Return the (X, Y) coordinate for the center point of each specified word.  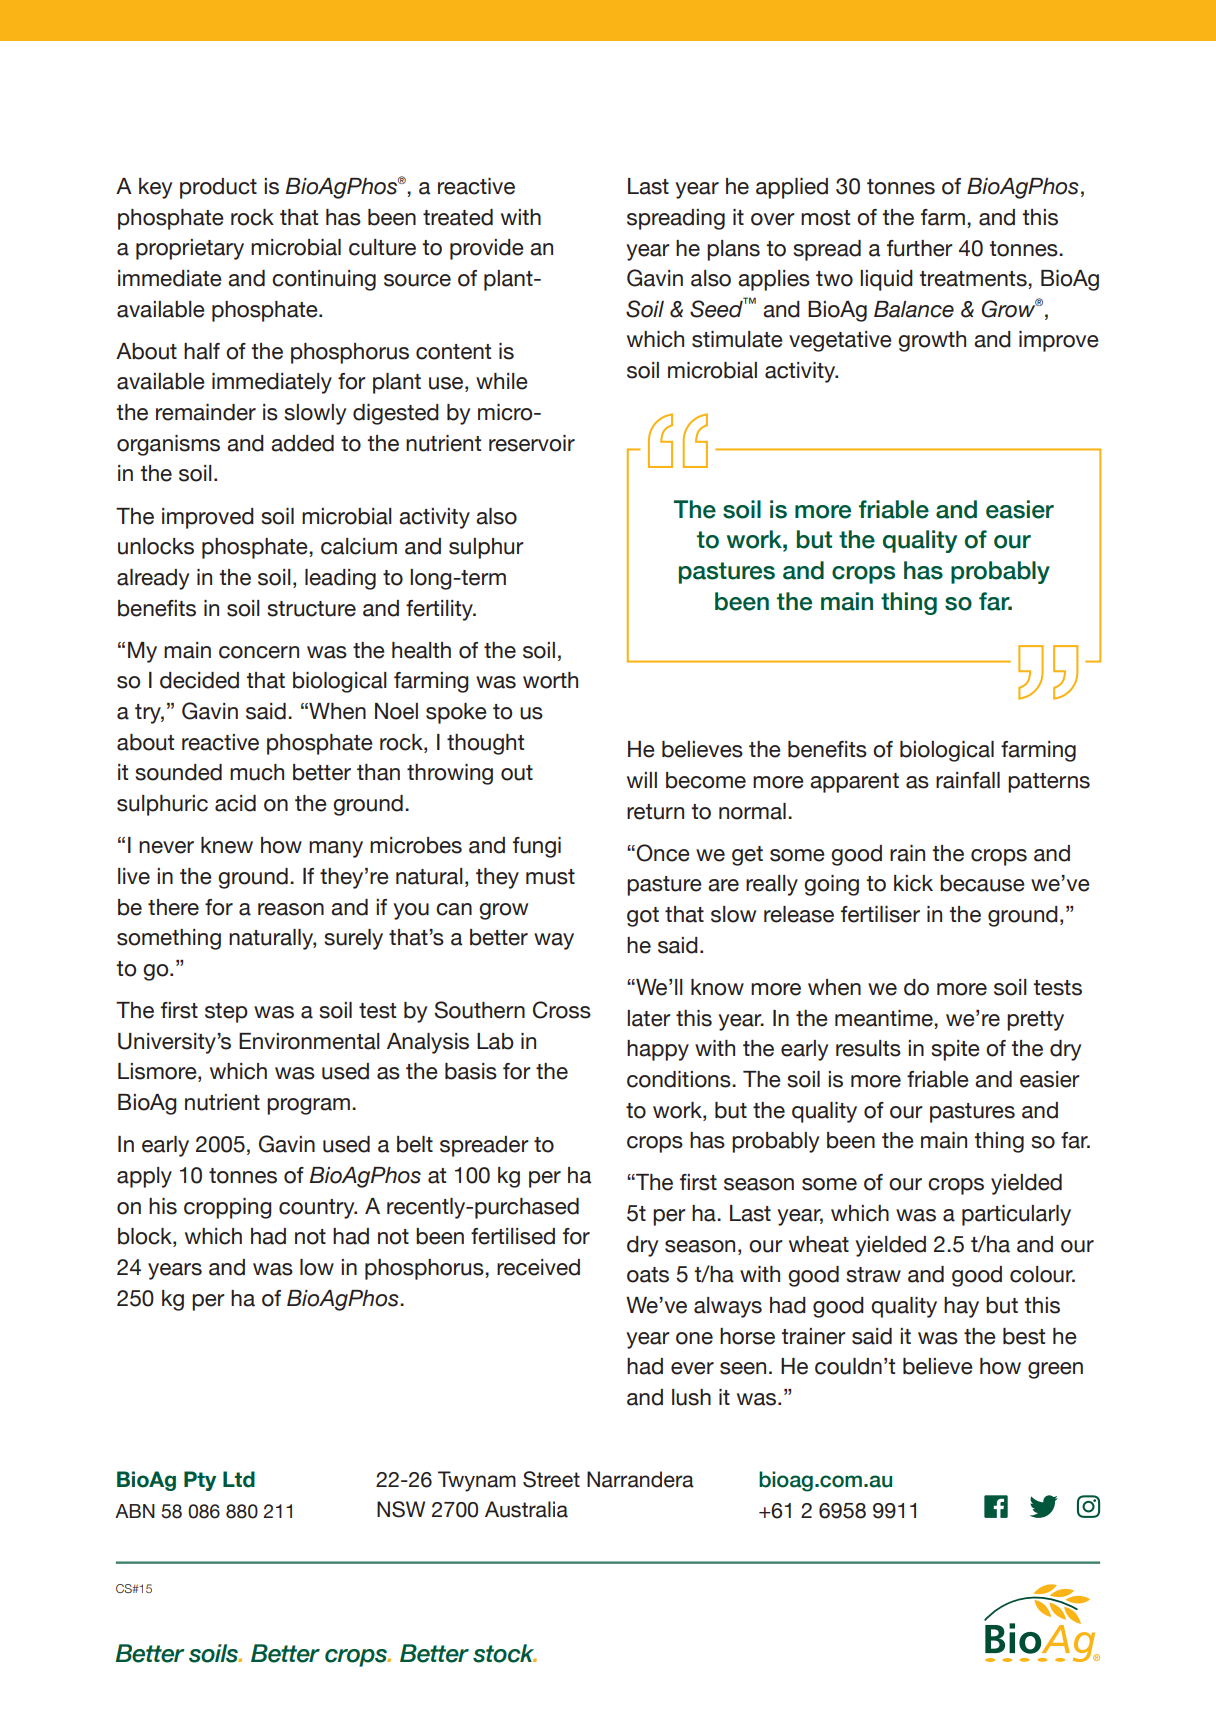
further (920, 248)
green (1055, 1370)
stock (505, 1653)
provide (487, 249)
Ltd (239, 1479)
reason (291, 909)
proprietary (190, 249)
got (643, 917)
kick (913, 883)
